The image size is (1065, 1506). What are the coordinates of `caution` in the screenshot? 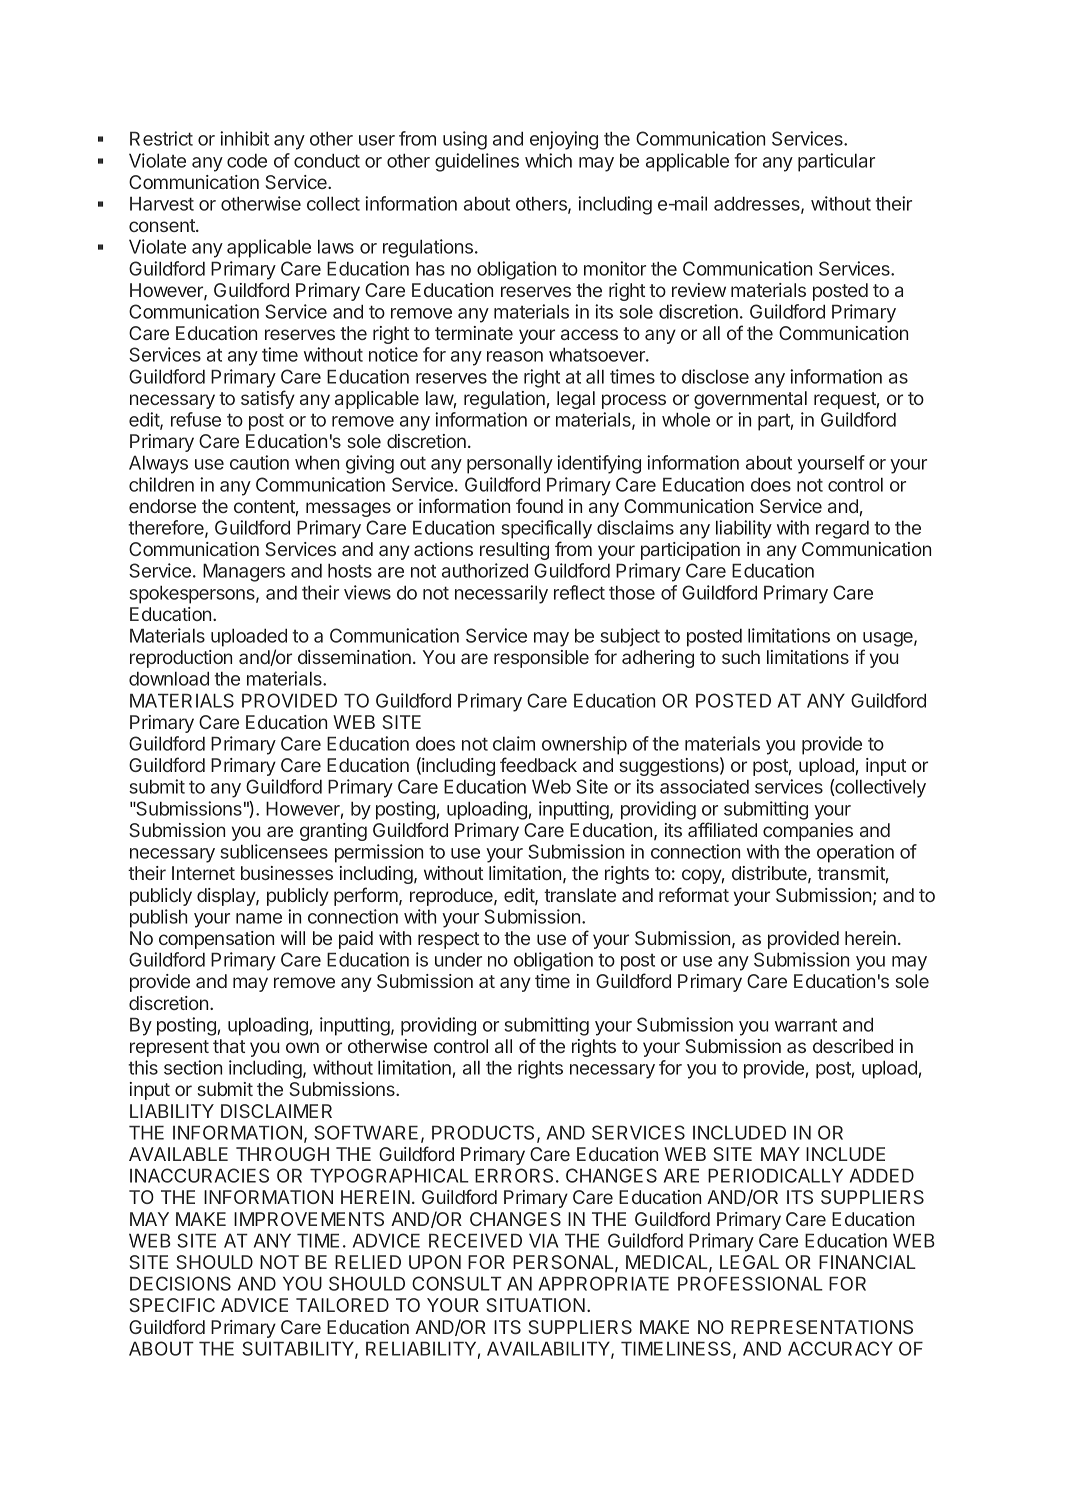 It's located at (259, 462).
